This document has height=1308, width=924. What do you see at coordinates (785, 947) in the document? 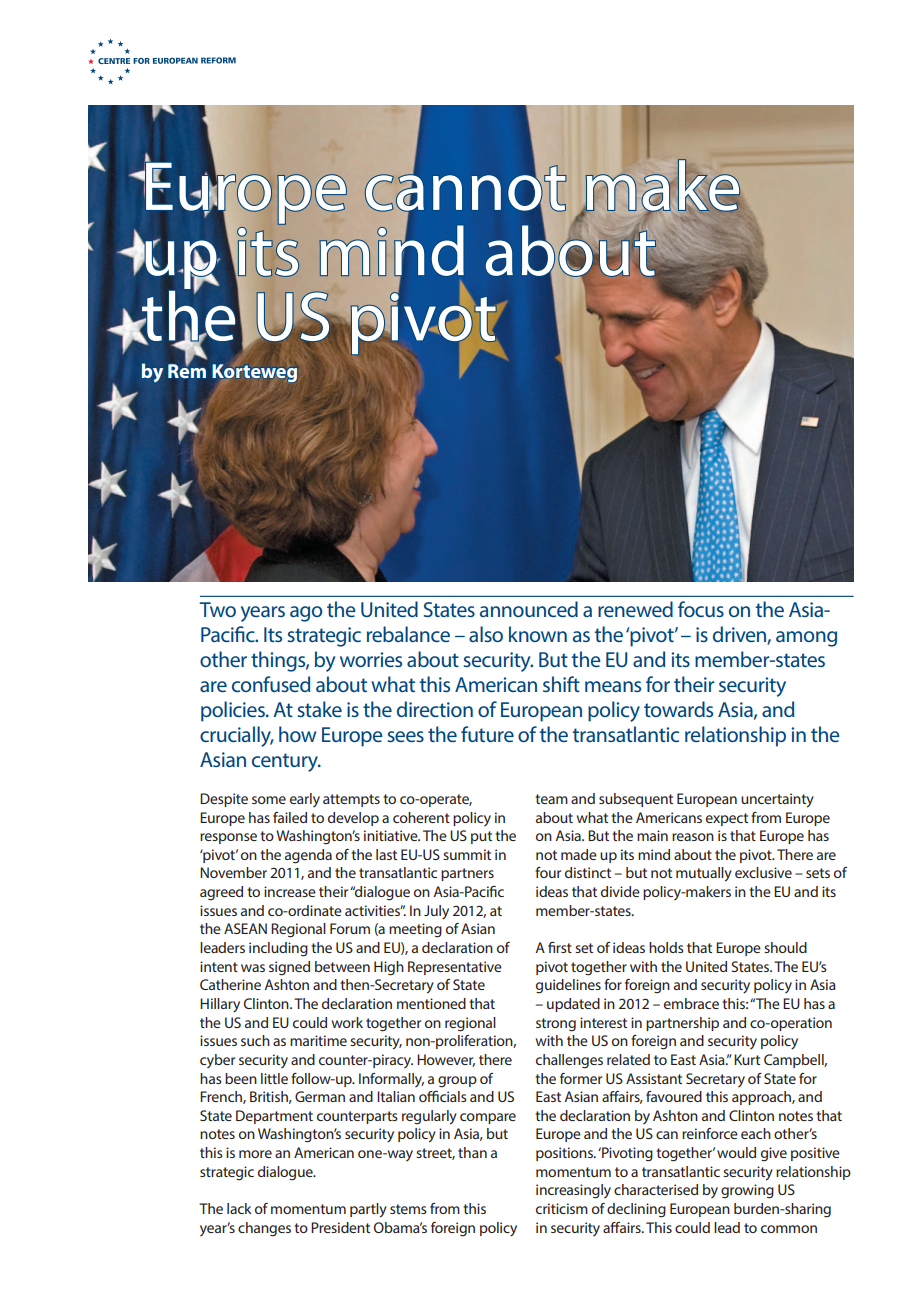
I see `should` at bounding box center [785, 947].
